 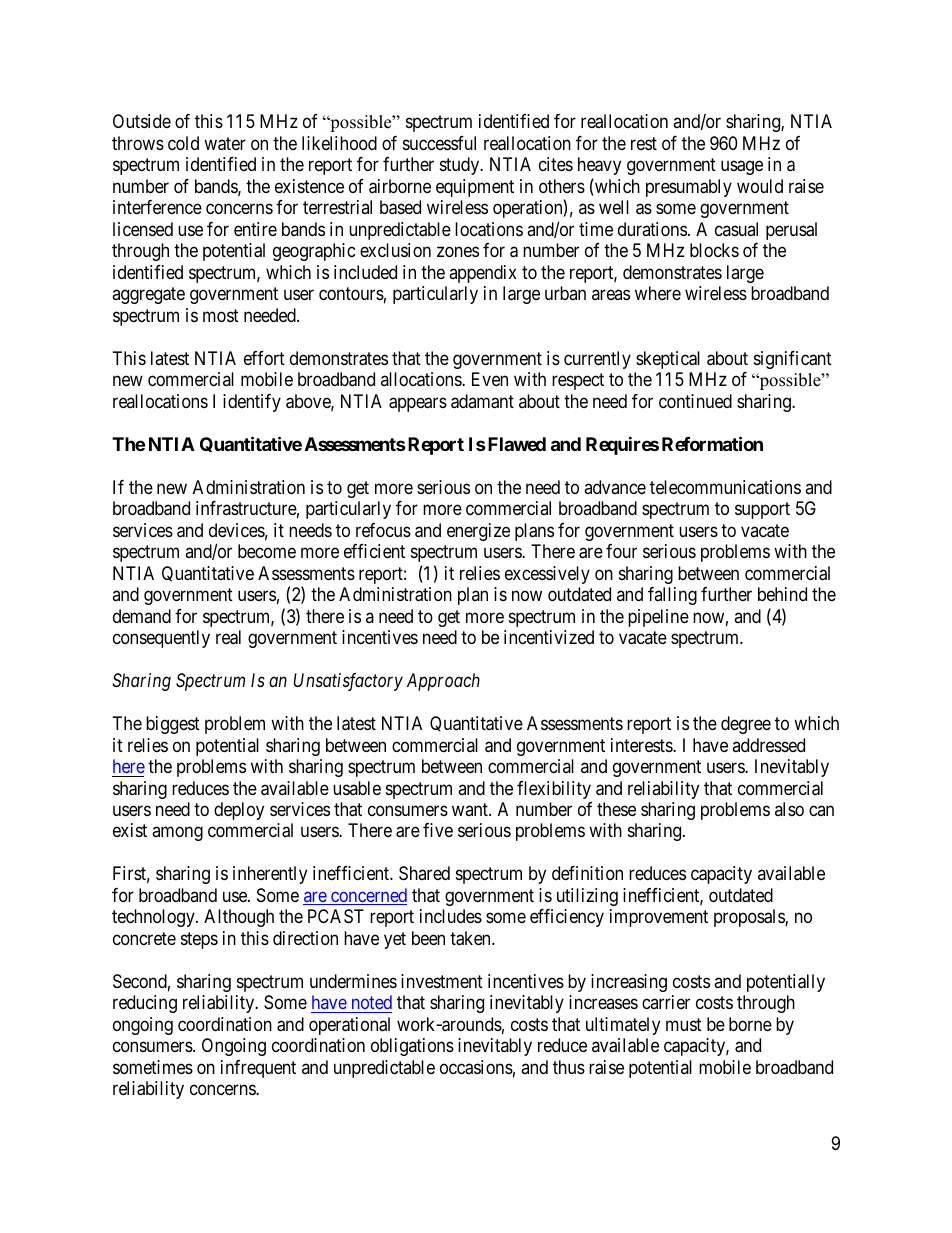 I want to click on Even, so click(x=490, y=379).
